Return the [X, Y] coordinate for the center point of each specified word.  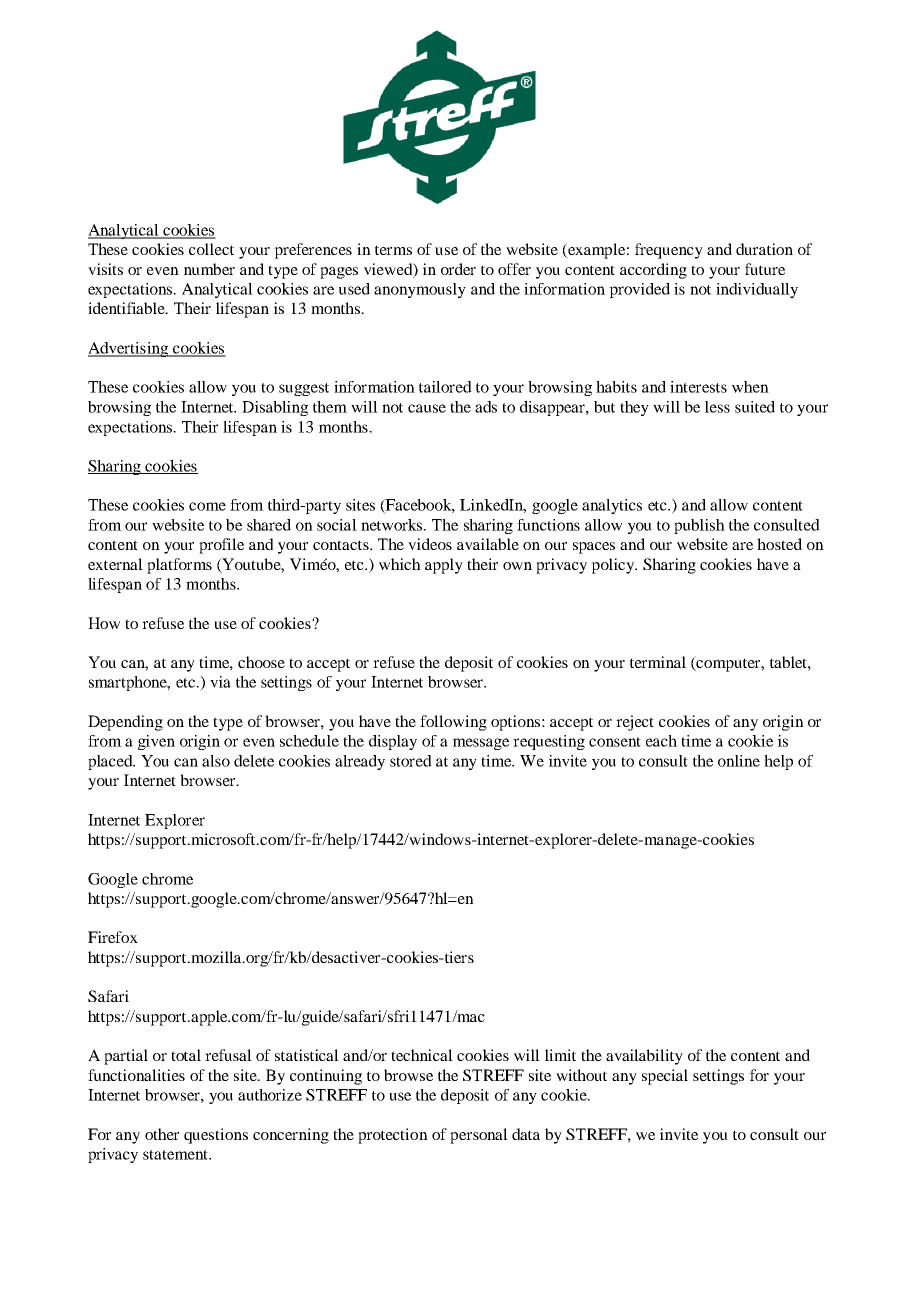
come [207, 506]
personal [479, 1136]
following [453, 723]
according [653, 271]
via [220, 682]
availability [644, 1057]
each [661, 741]
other [162, 1134]
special [665, 1077]
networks [393, 525]
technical [422, 1055]
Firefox [113, 937]
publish [699, 526]
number [209, 269]
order [458, 269]
